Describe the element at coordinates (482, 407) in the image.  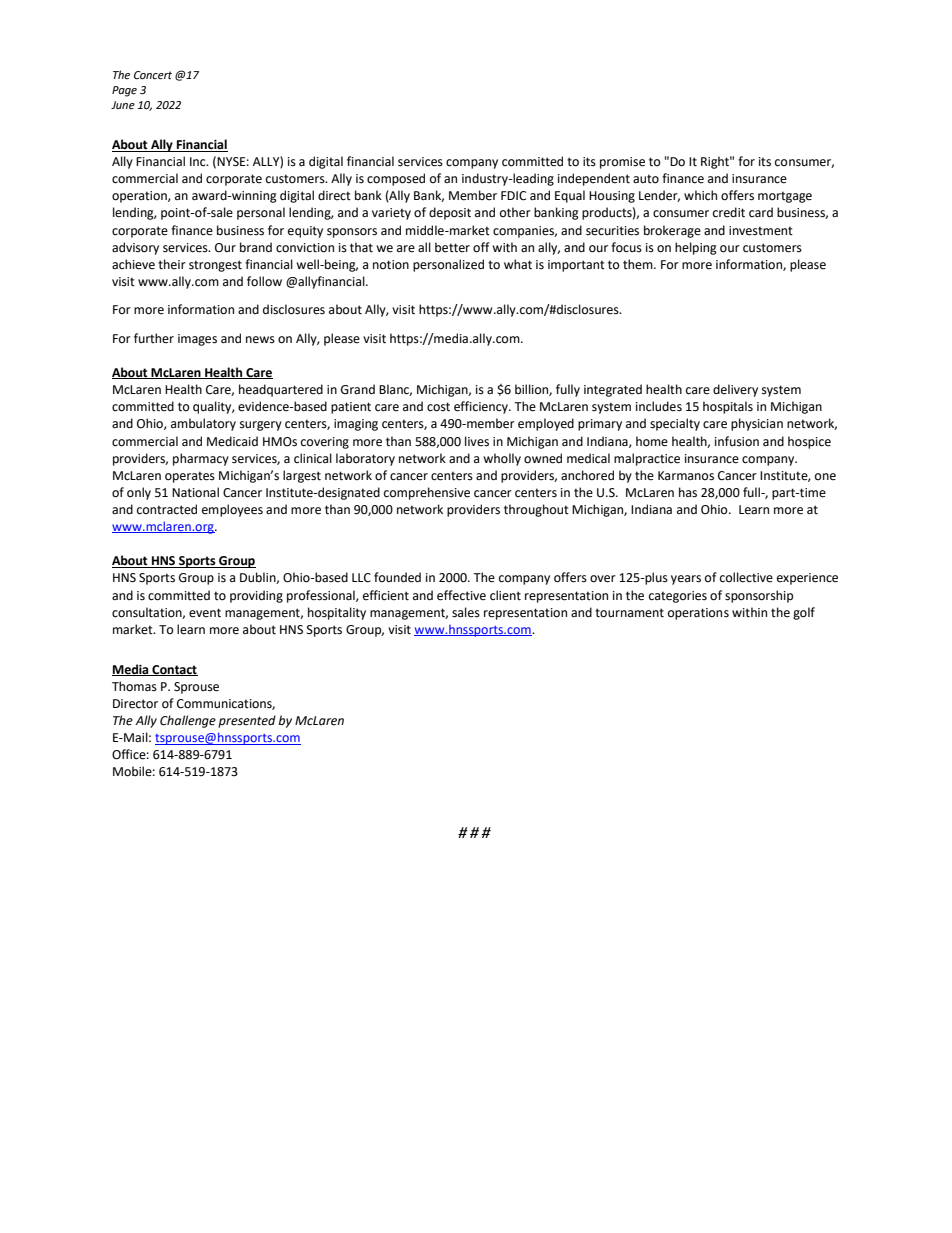
I see `efficiency` at that location.
